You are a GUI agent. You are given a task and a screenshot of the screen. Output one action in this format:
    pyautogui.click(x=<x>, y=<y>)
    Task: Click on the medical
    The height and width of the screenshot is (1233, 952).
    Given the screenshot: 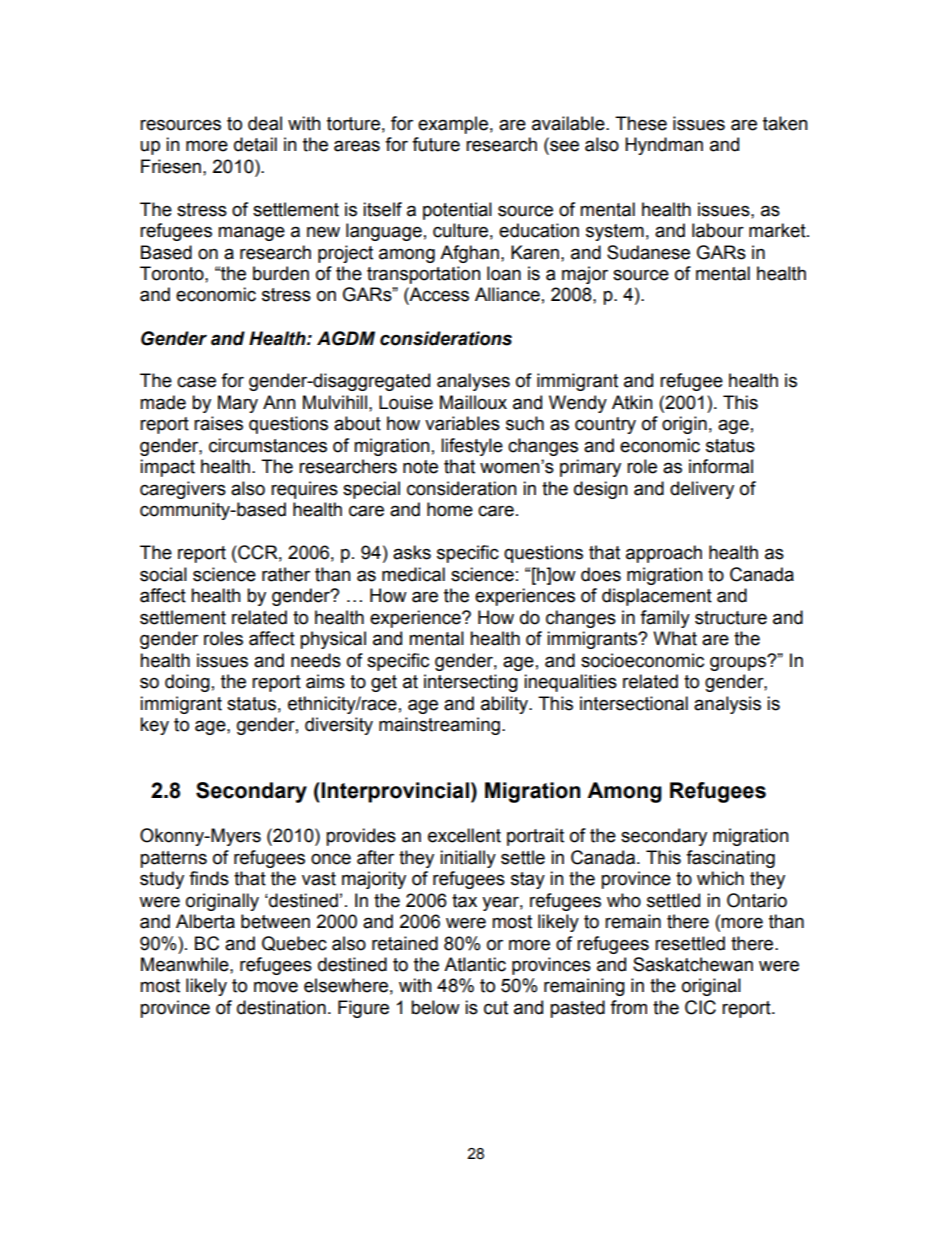 What is the action you would take?
    pyautogui.click(x=413, y=574)
